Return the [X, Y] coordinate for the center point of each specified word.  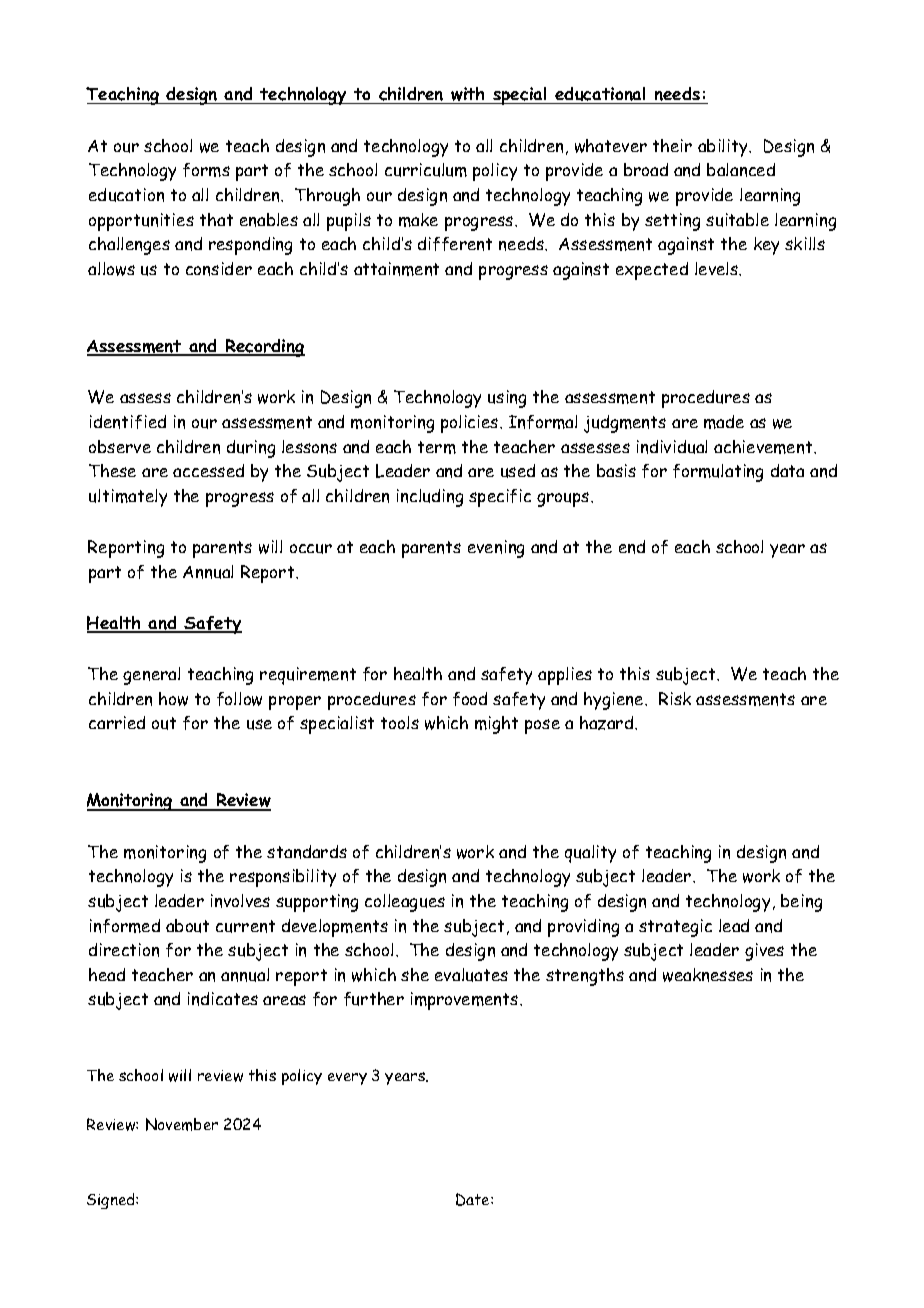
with [468, 95]
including [430, 498]
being [801, 903]
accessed [208, 470]
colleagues [405, 903]
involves [240, 901]
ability [724, 148]
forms [206, 170]
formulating [718, 473]
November [182, 1124]
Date [474, 1199]
